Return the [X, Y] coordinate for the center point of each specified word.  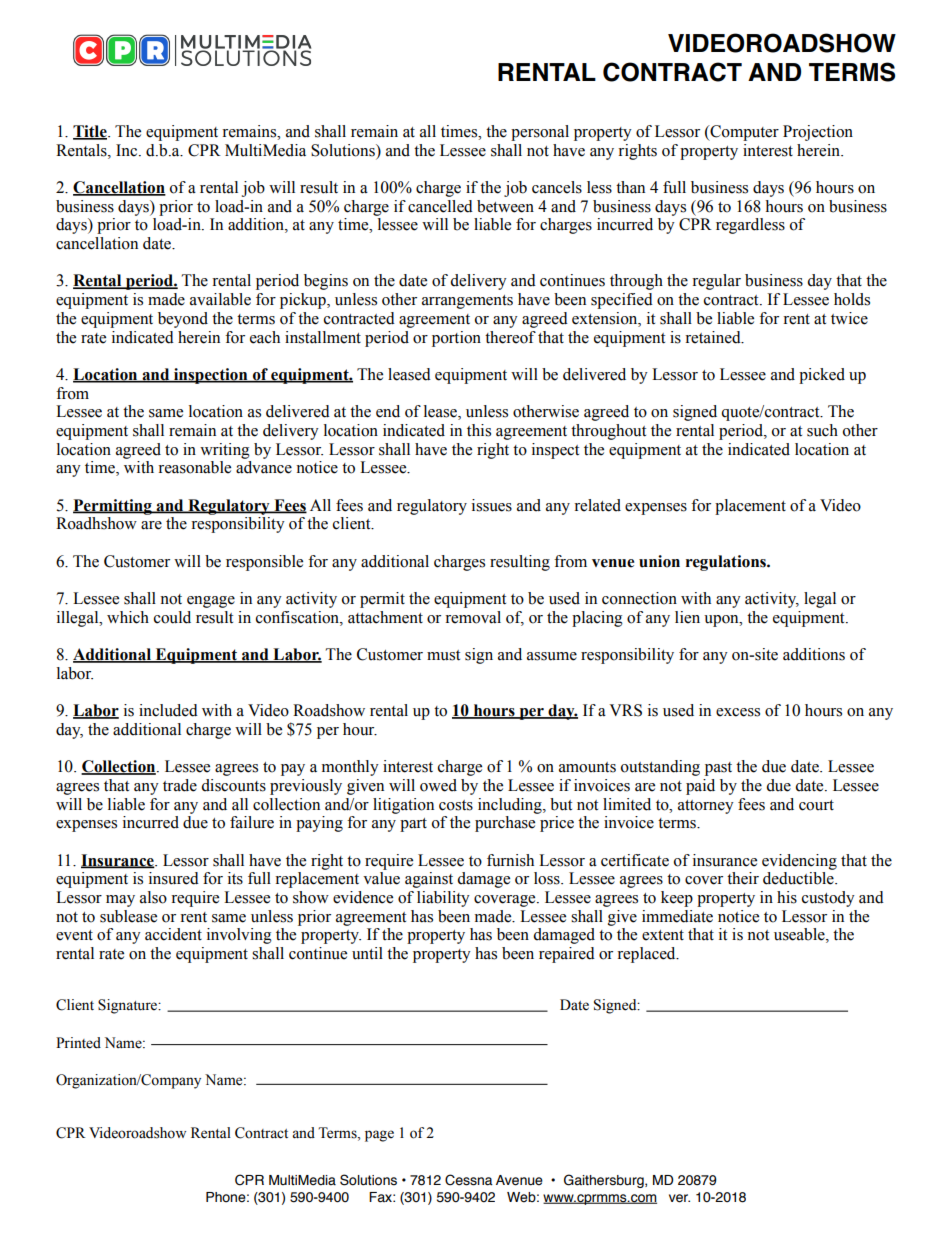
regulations [727, 563]
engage [211, 602]
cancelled [440, 206]
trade [180, 785]
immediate [677, 916]
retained [714, 337]
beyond [183, 320]
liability [443, 899]
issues [492, 505]
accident [173, 934]
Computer [743, 133]
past [718, 769]
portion [456, 339]
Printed [78, 1043]
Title [91, 132]
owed [438, 785]
